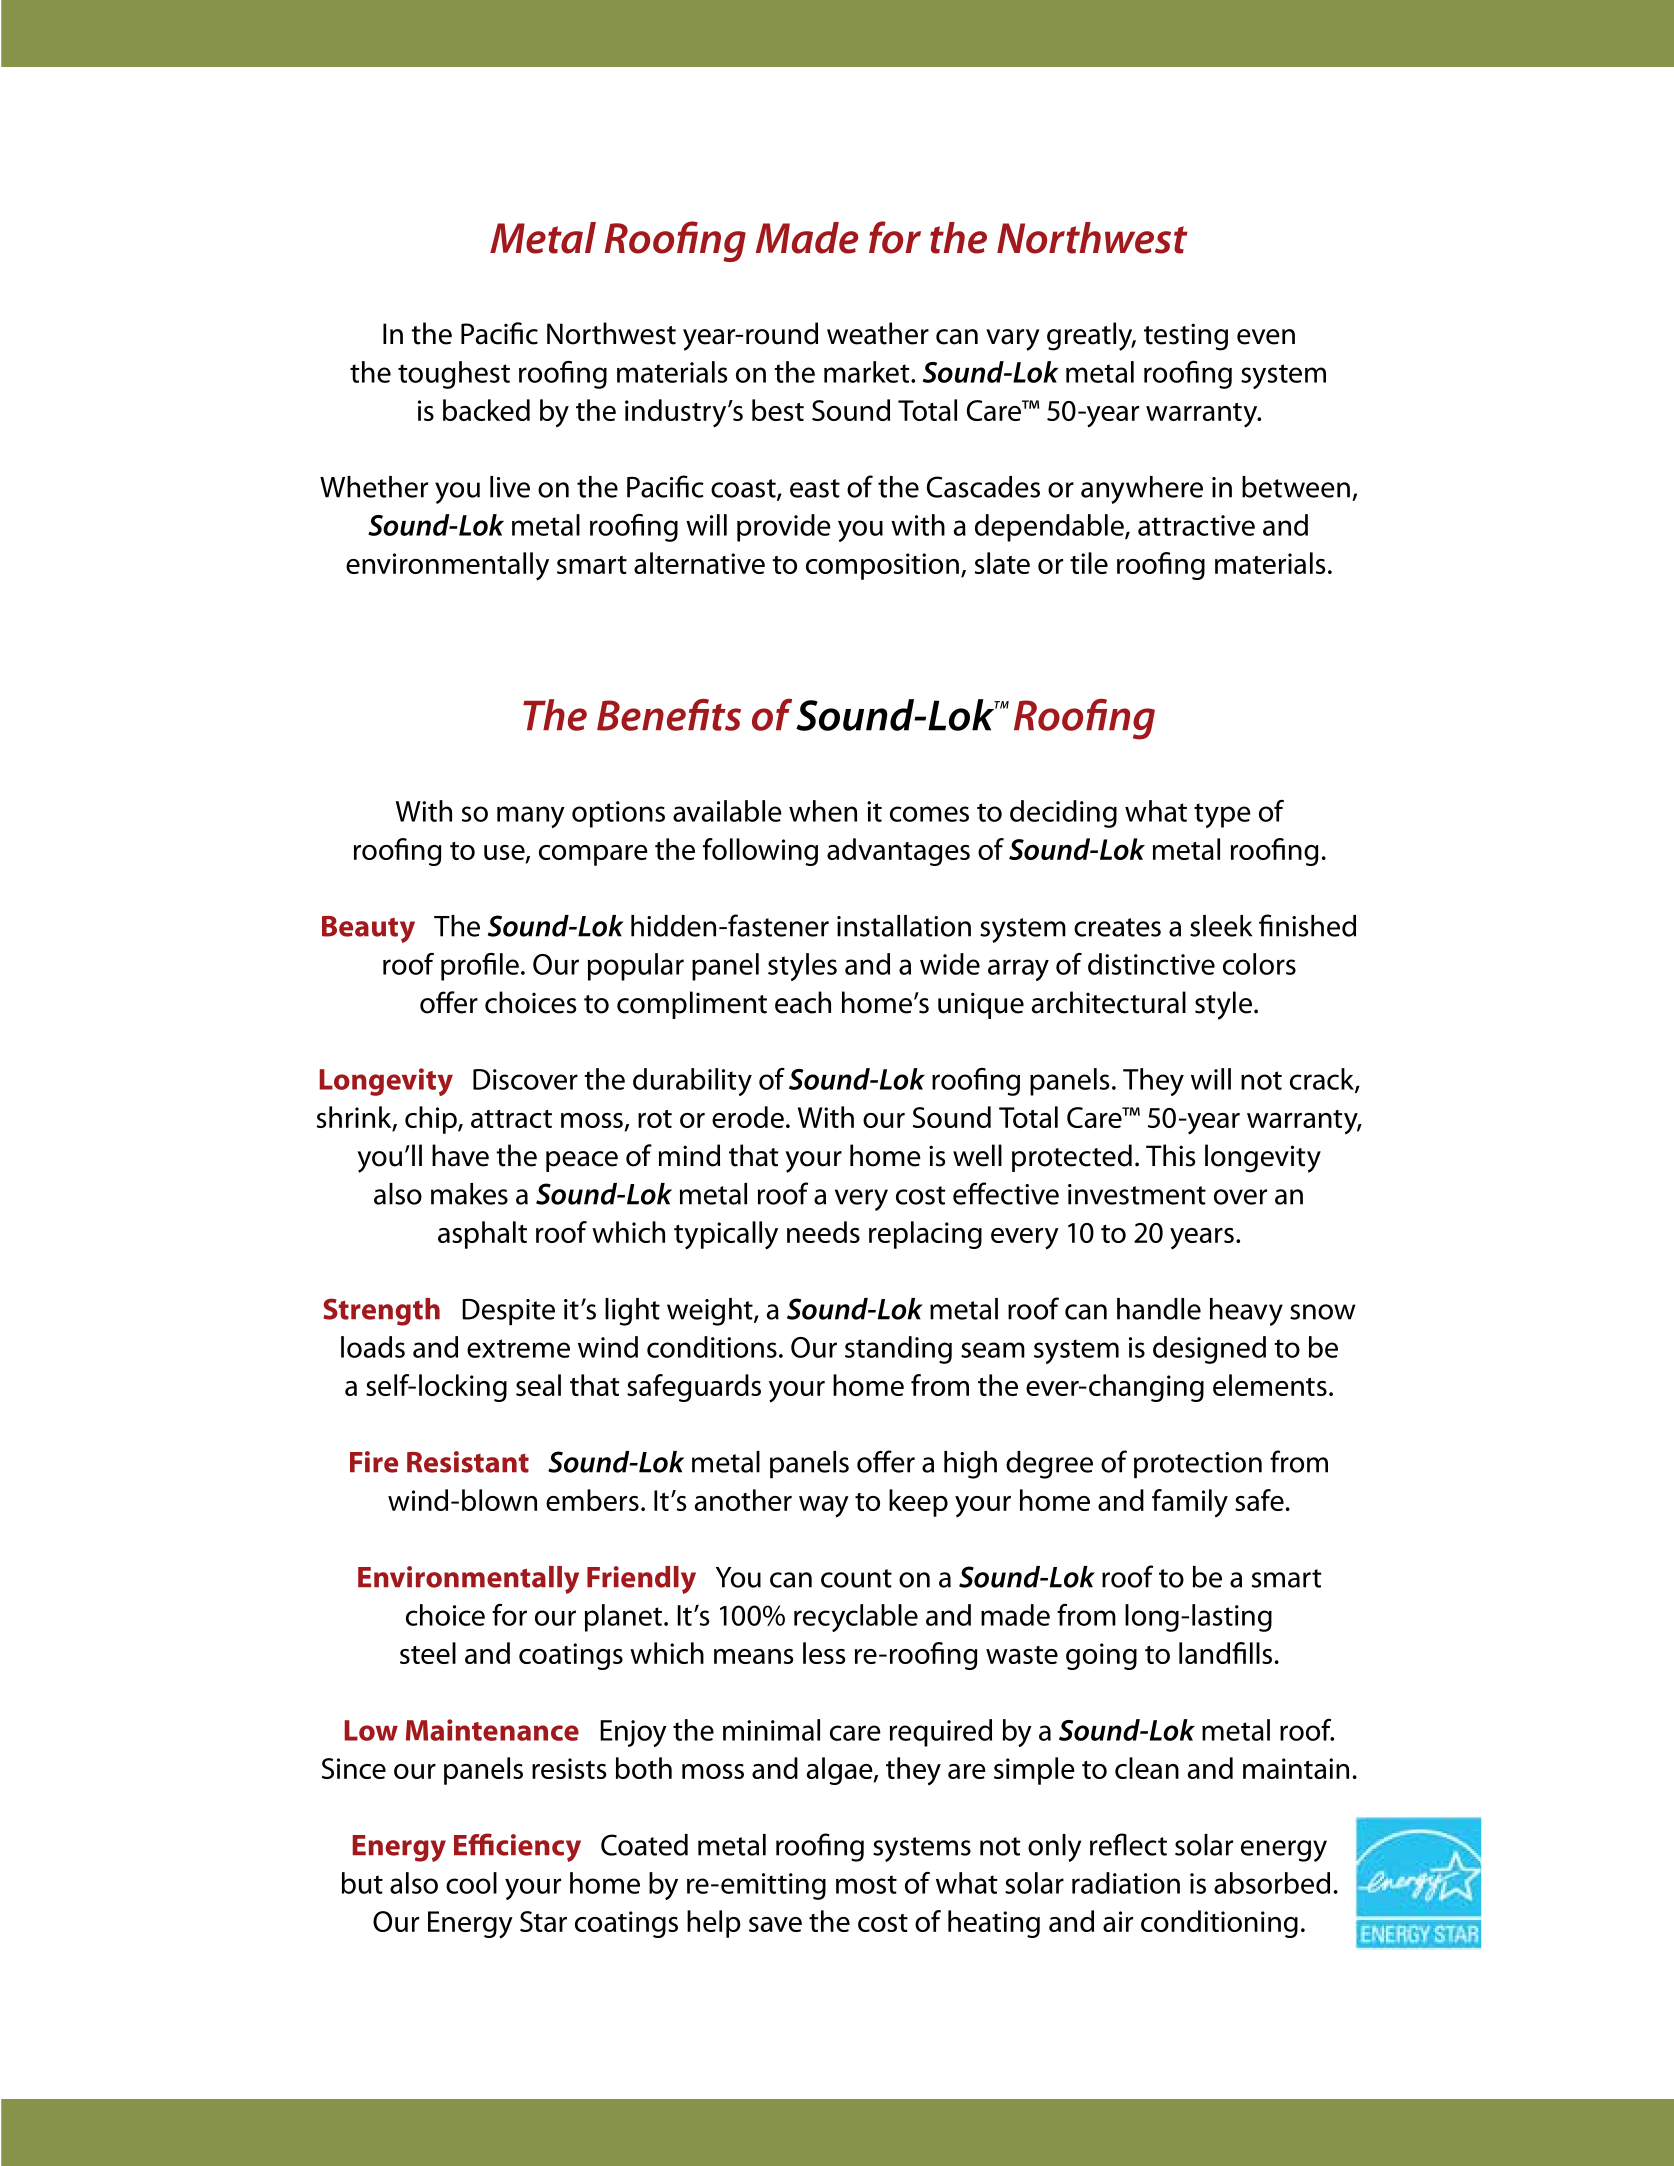 Image resolution: width=1674 pixels, height=2166 pixels. Describe the element at coordinates (518, 1348) in the page. I see `extreme` at that location.
